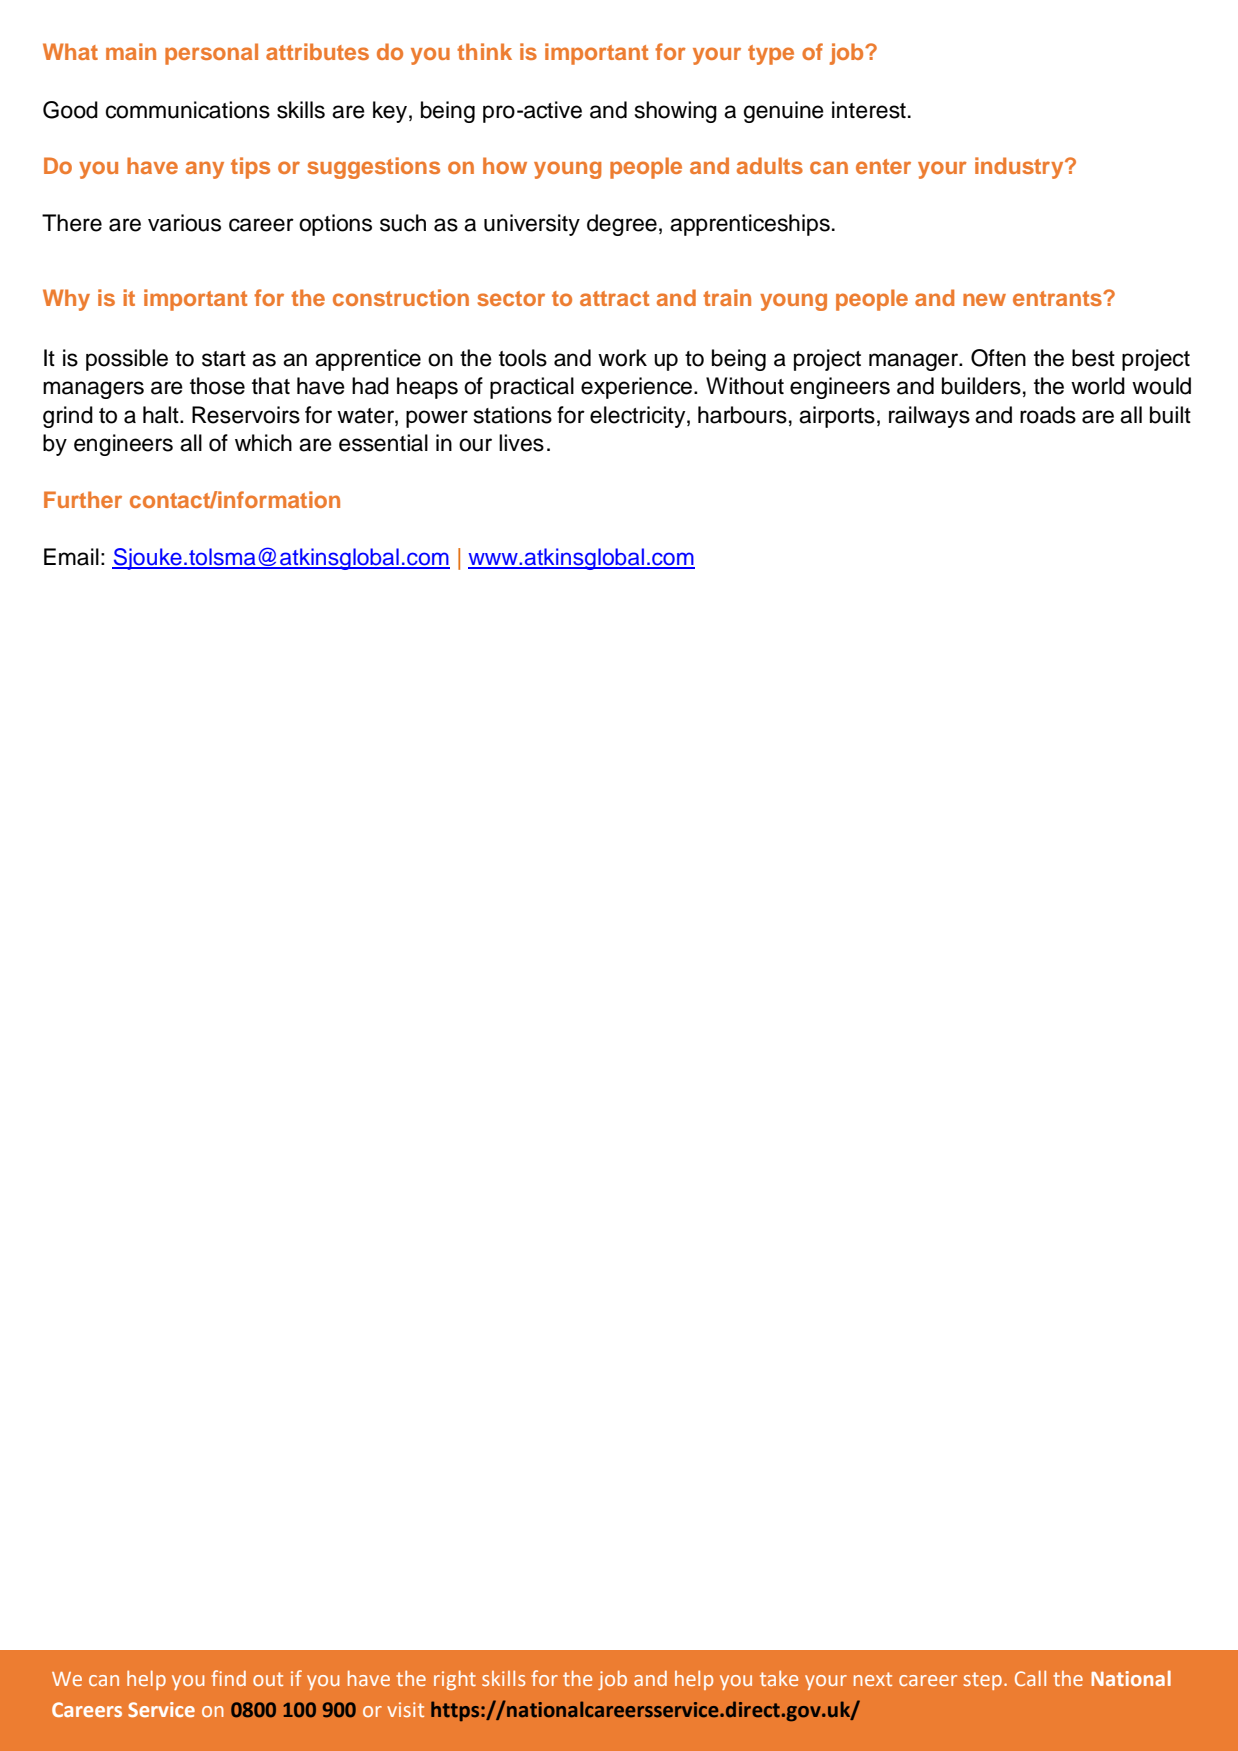  What do you see at coordinates (779, 1678) in the image?
I see `take` at bounding box center [779, 1678].
